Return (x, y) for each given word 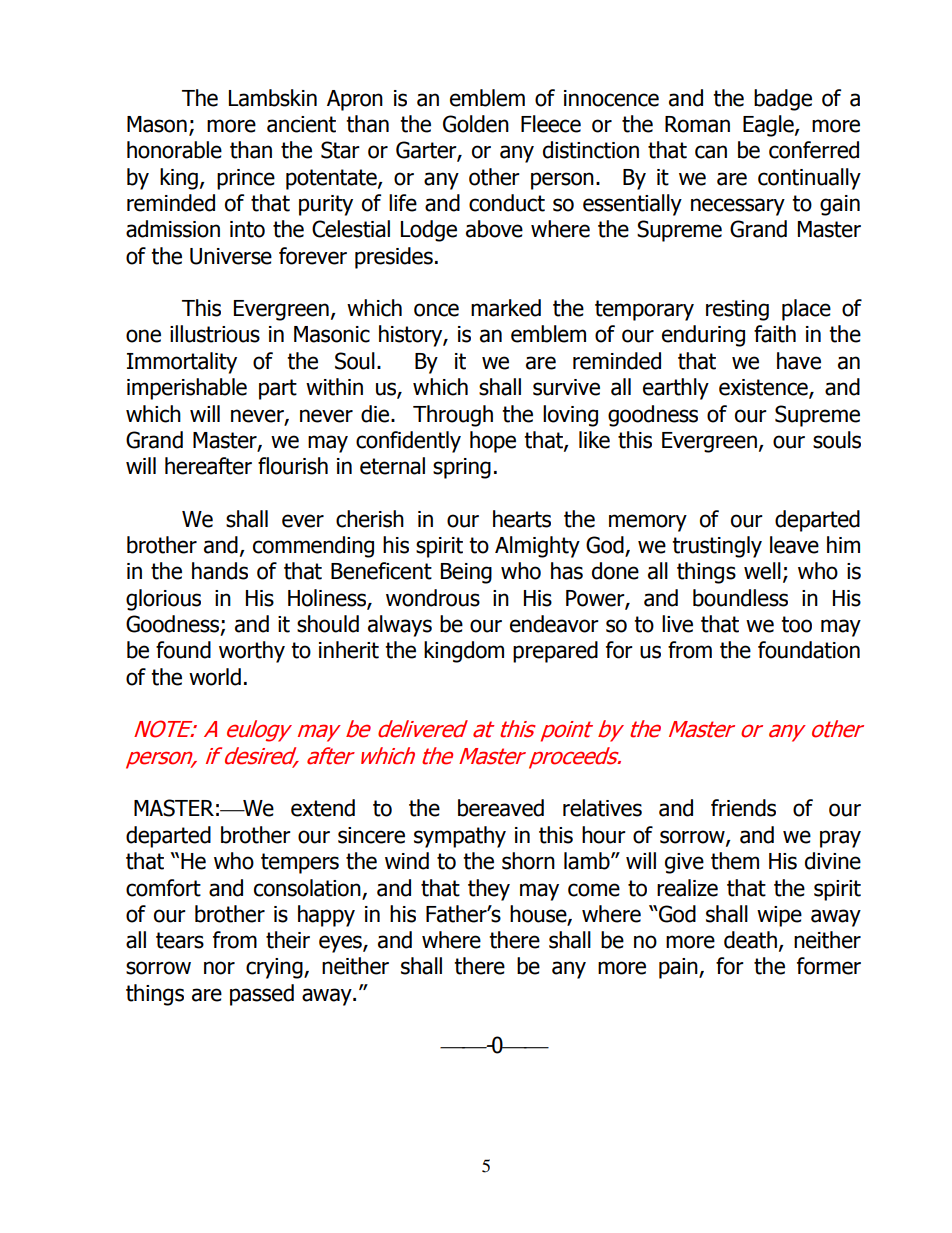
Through (453, 416)
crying (275, 968)
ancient (301, 124)
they (489, 890)
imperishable (187, 389)
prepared (555, 652)
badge (783, 100)
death (750, 940)
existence (764, 388)
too (796, 624)
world (215, 677)
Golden (476, 124)
